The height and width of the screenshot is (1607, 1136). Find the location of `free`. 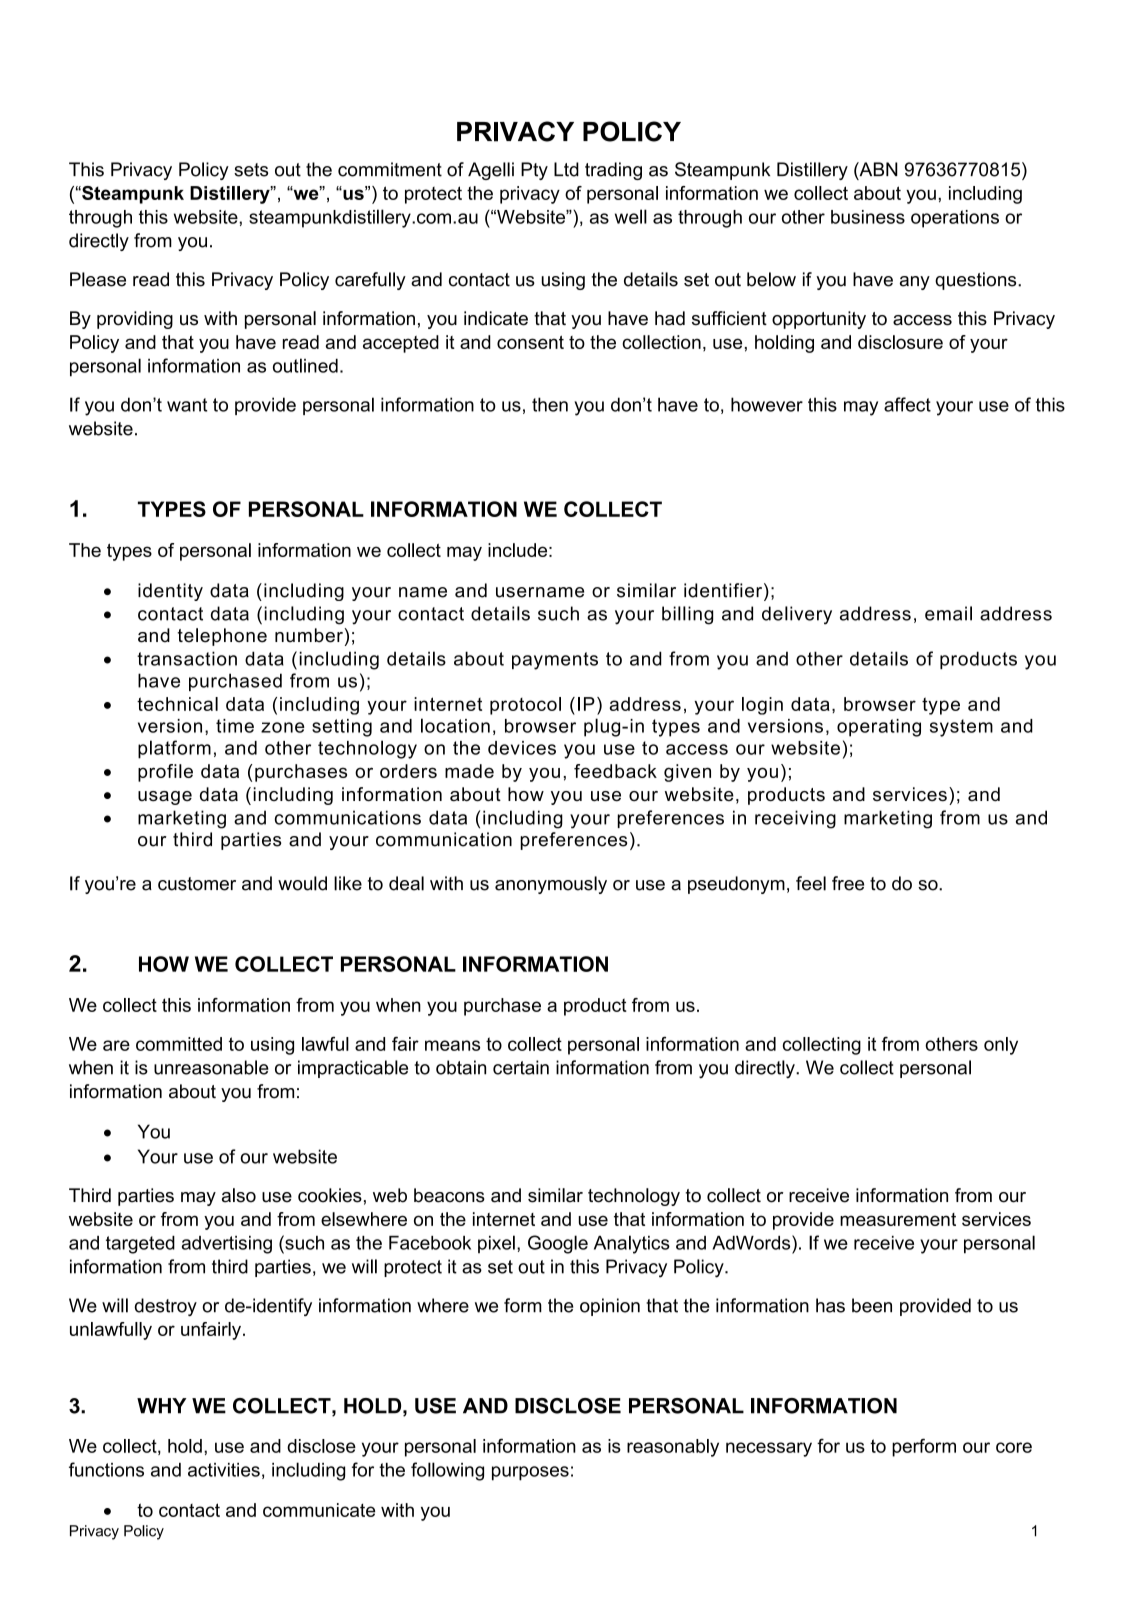

free is located at coordinates (848, 883).
